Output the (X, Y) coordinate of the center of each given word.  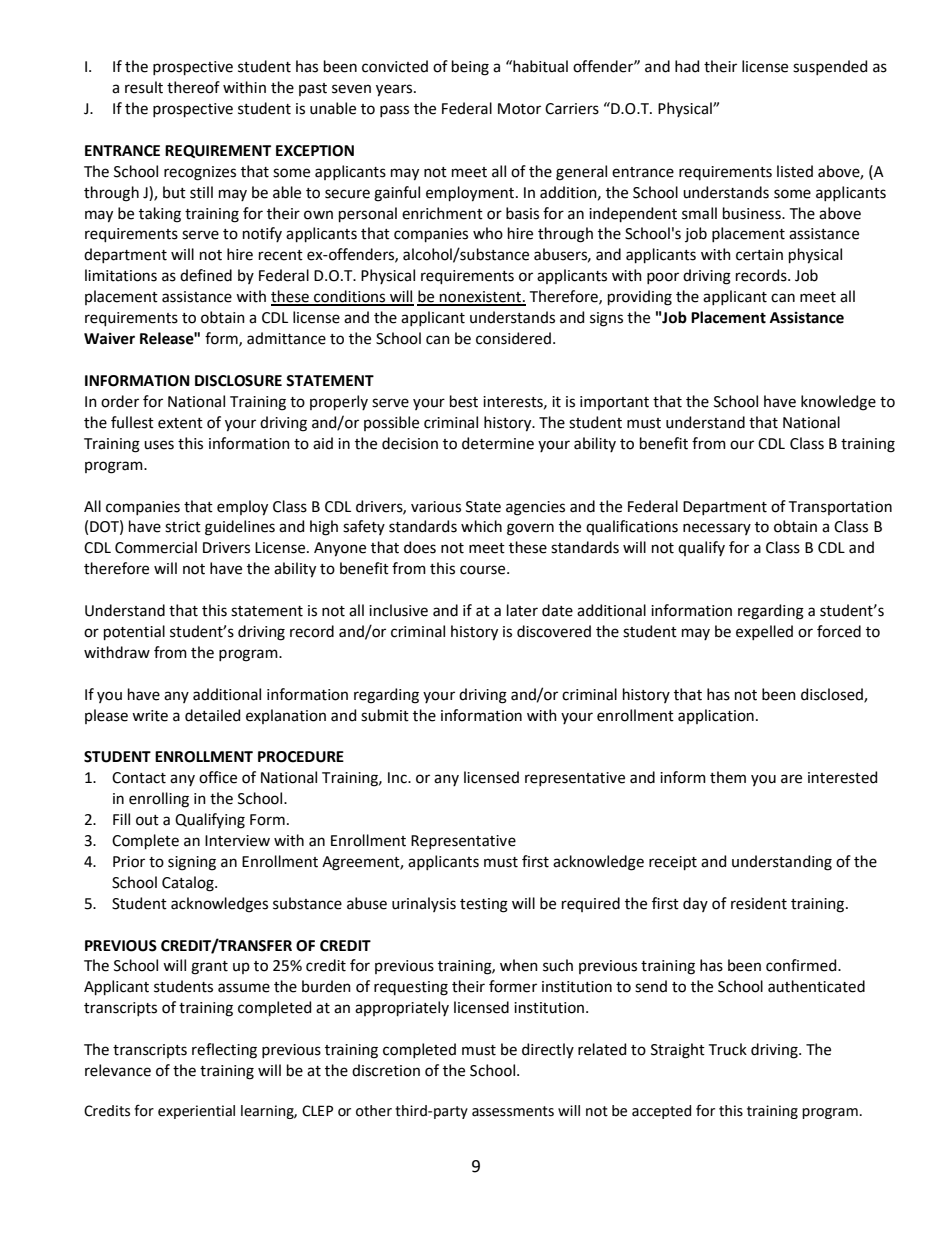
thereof (193, 87)
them (728, 777)
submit (385, 715)
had (687, 66)
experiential (196, 1112)
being (470, 68)
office (218, 777)
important (614, 403)
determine (498, 443)
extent (180, 423)
